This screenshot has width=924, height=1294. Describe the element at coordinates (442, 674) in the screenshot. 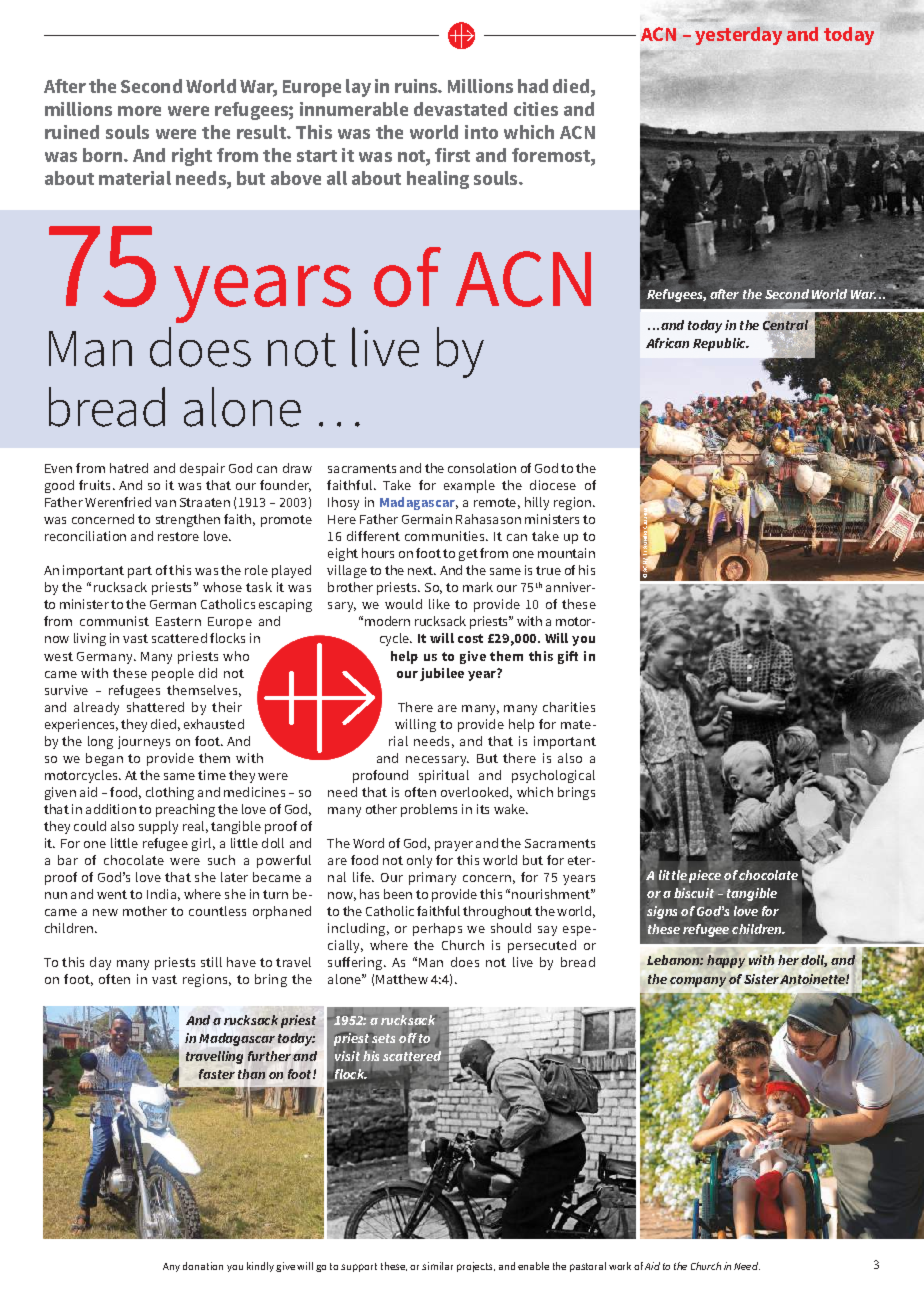

I see `jubilee` at that location.
